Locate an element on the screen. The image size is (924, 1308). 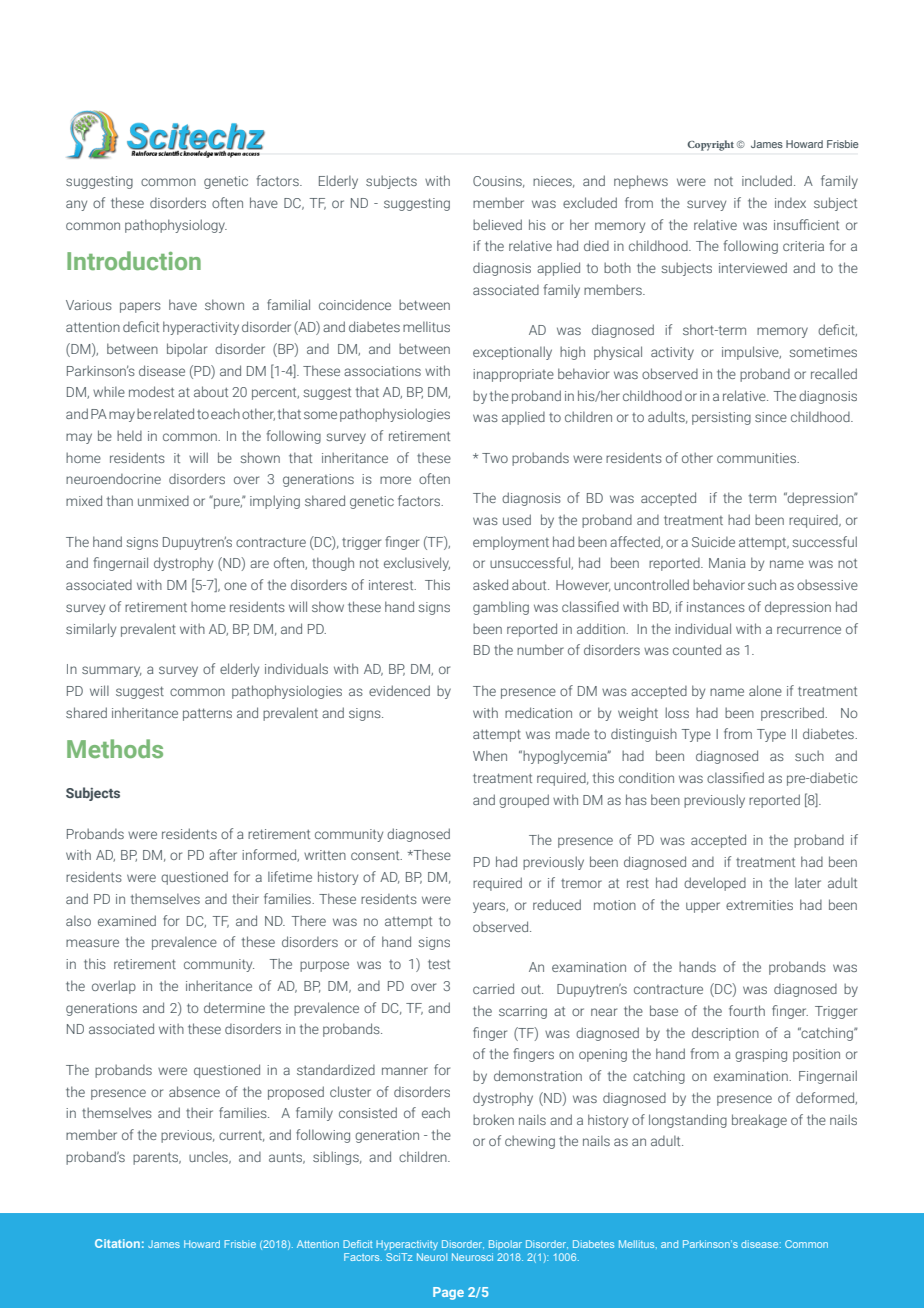
similarly is located at coordinates (91, 630).
